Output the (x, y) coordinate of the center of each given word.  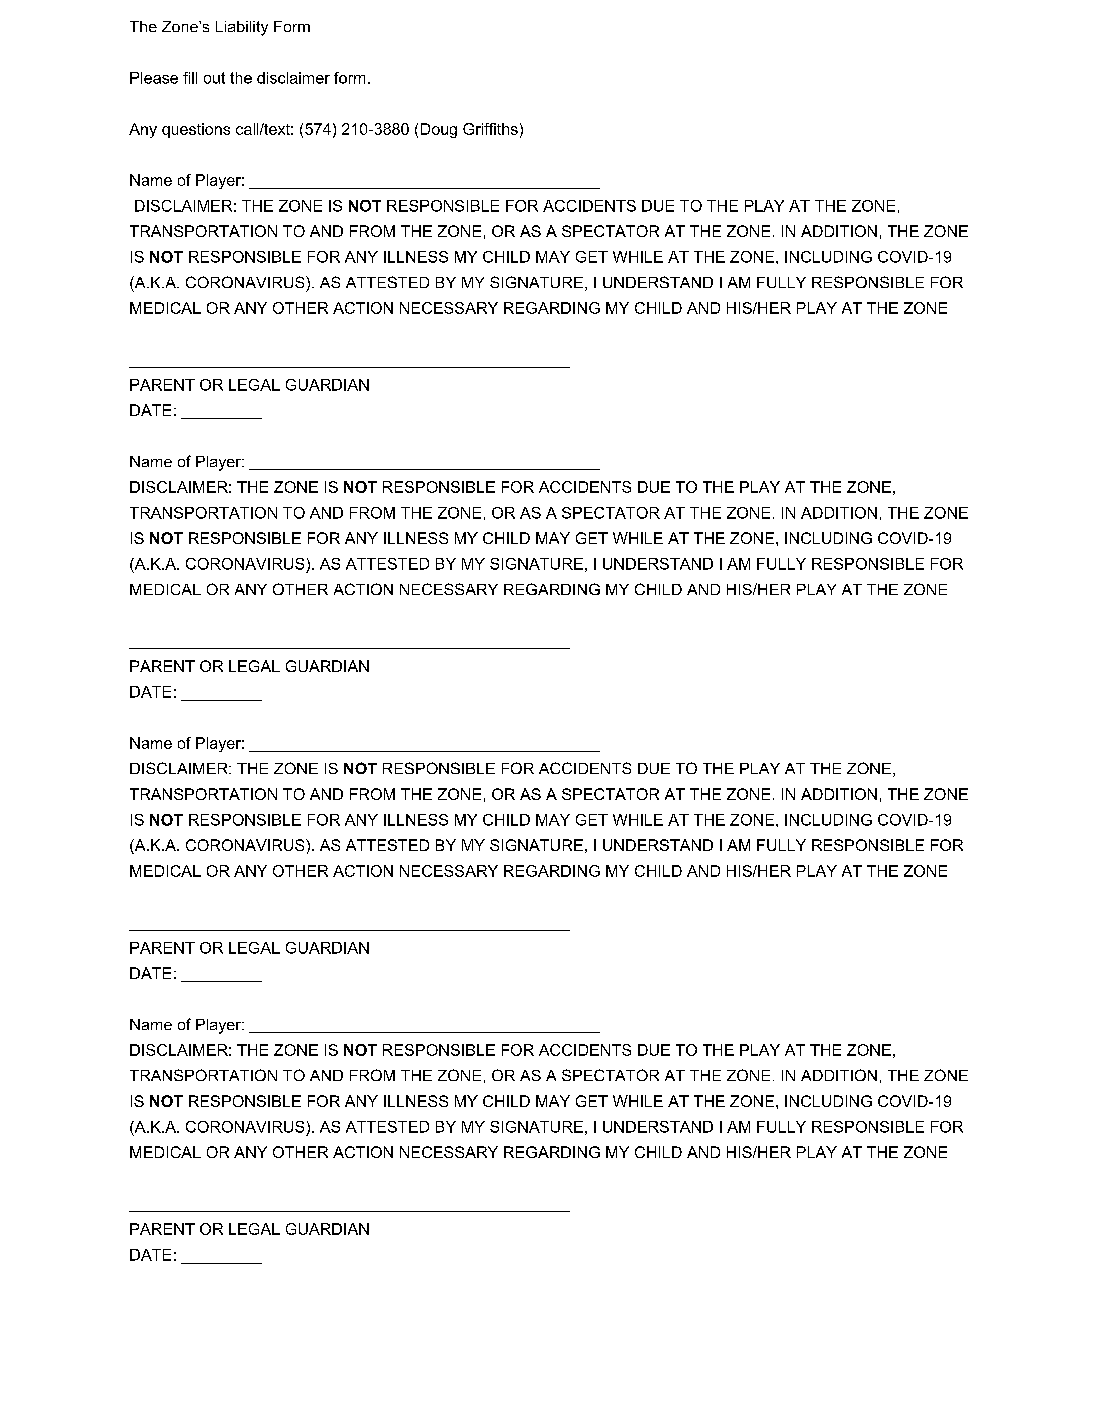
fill (190, 78)
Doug (439, 130)
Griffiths (490, 129)
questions (196, 130)
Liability (242, 28)
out (214, 78)
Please (154, 78)
